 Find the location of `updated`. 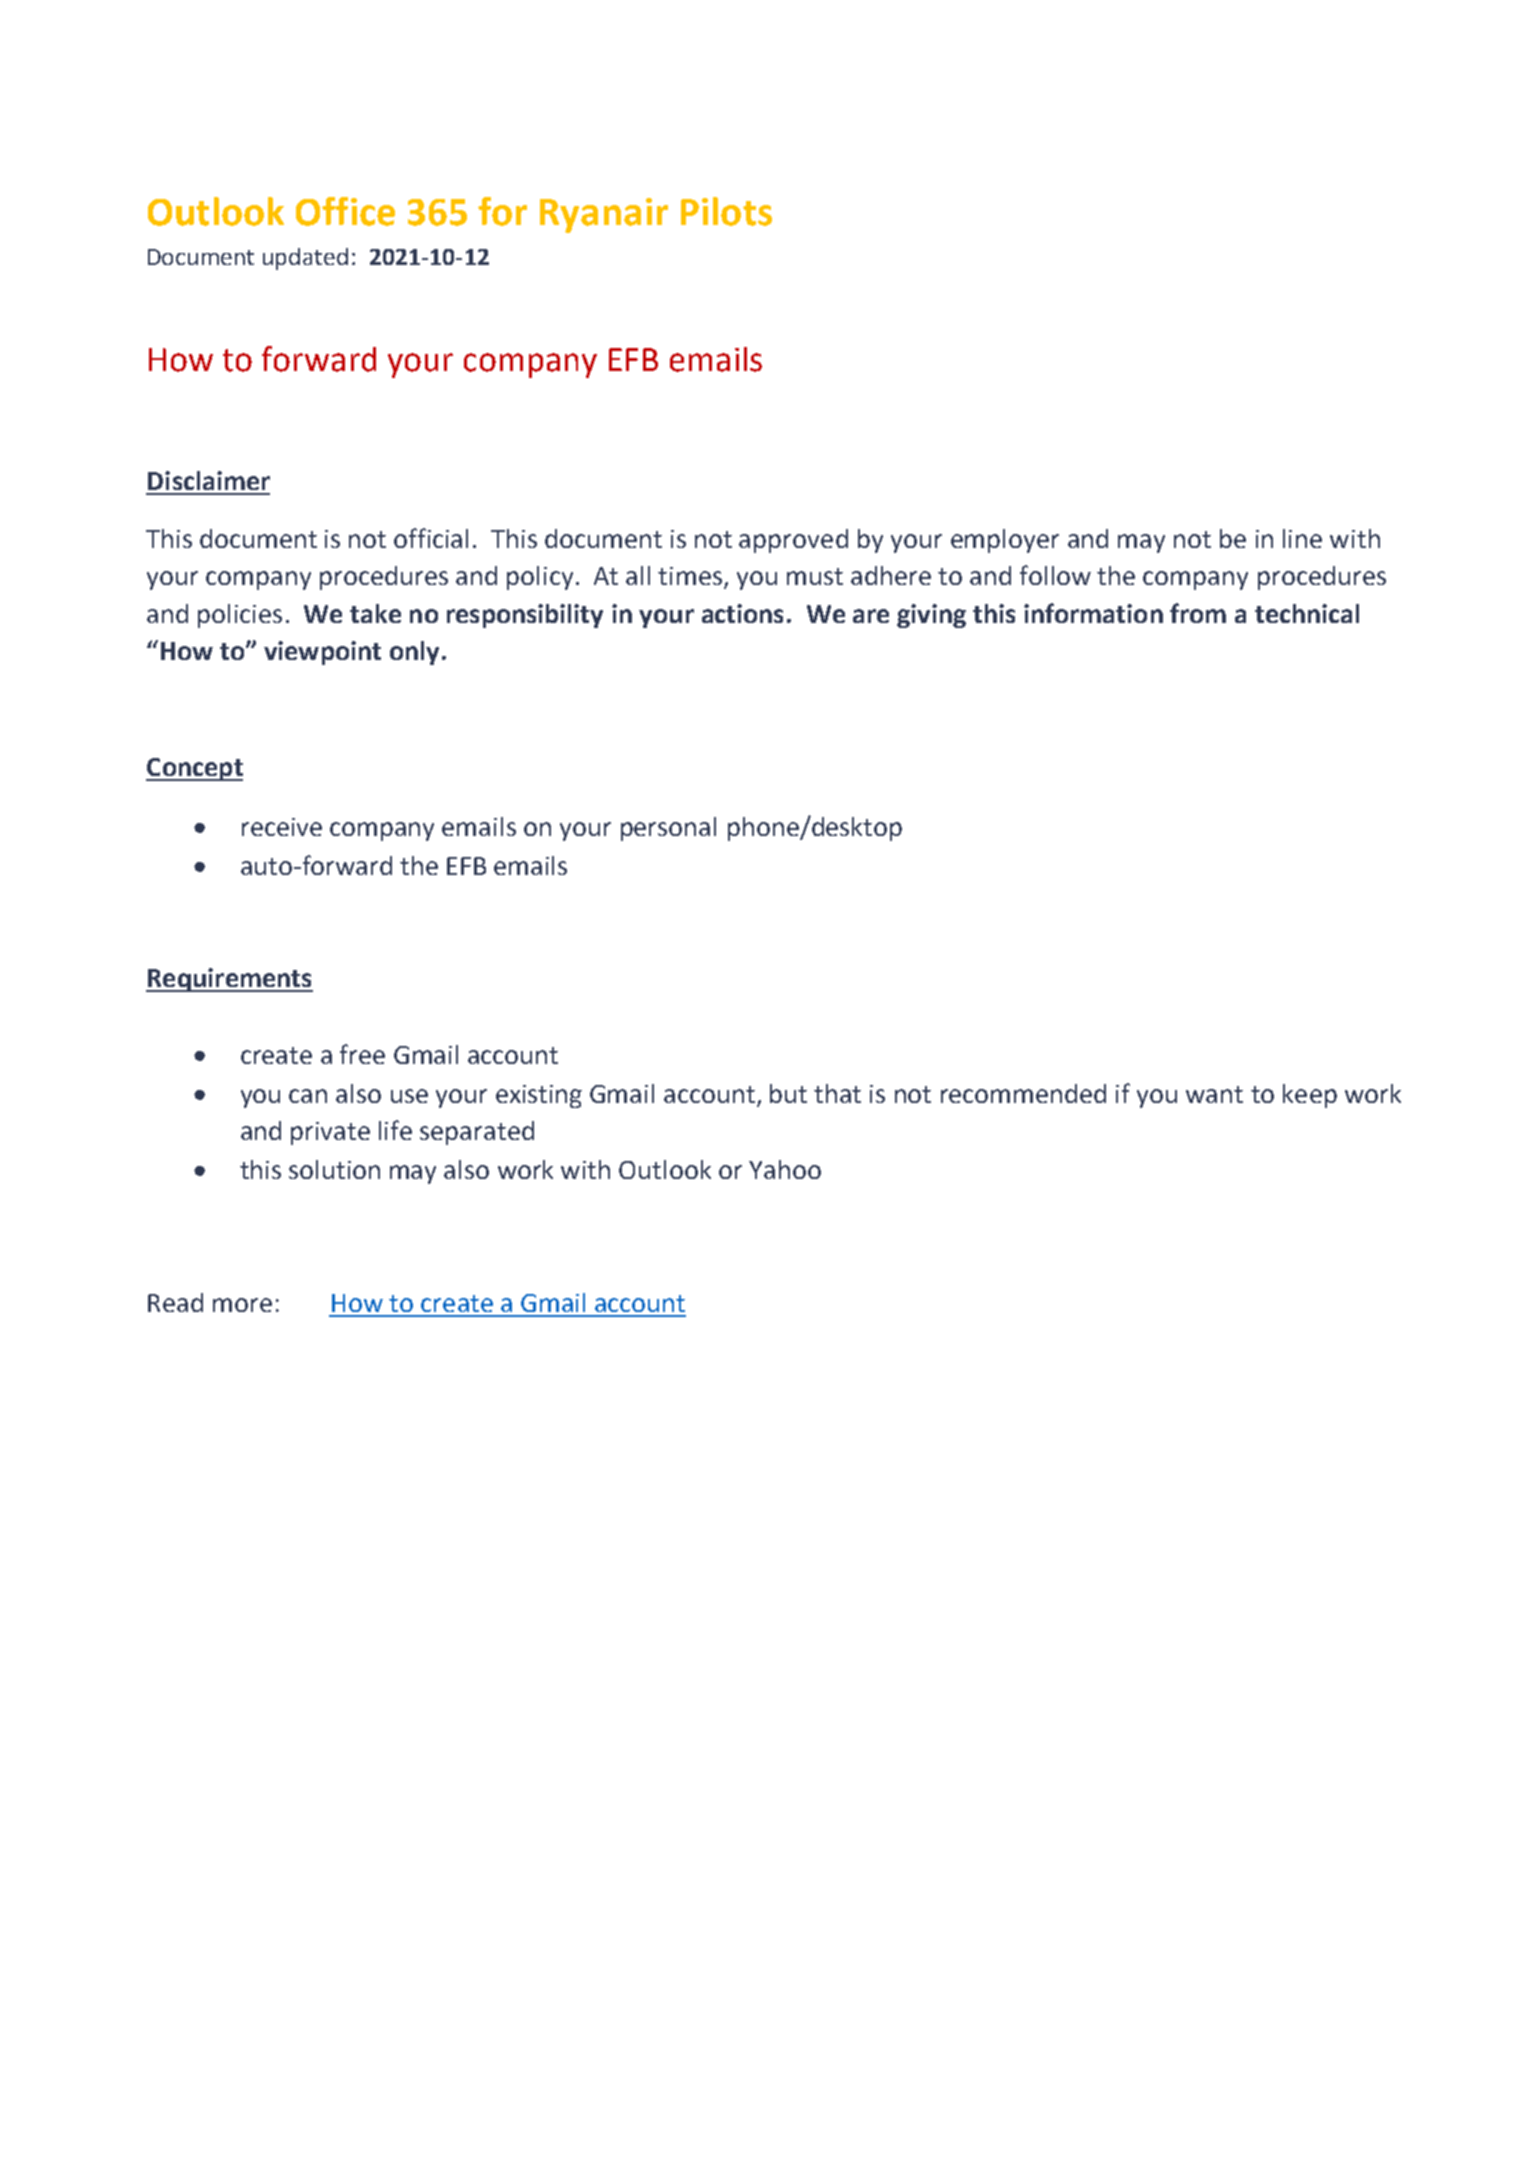

updated is located at coordinates (305, 259).
